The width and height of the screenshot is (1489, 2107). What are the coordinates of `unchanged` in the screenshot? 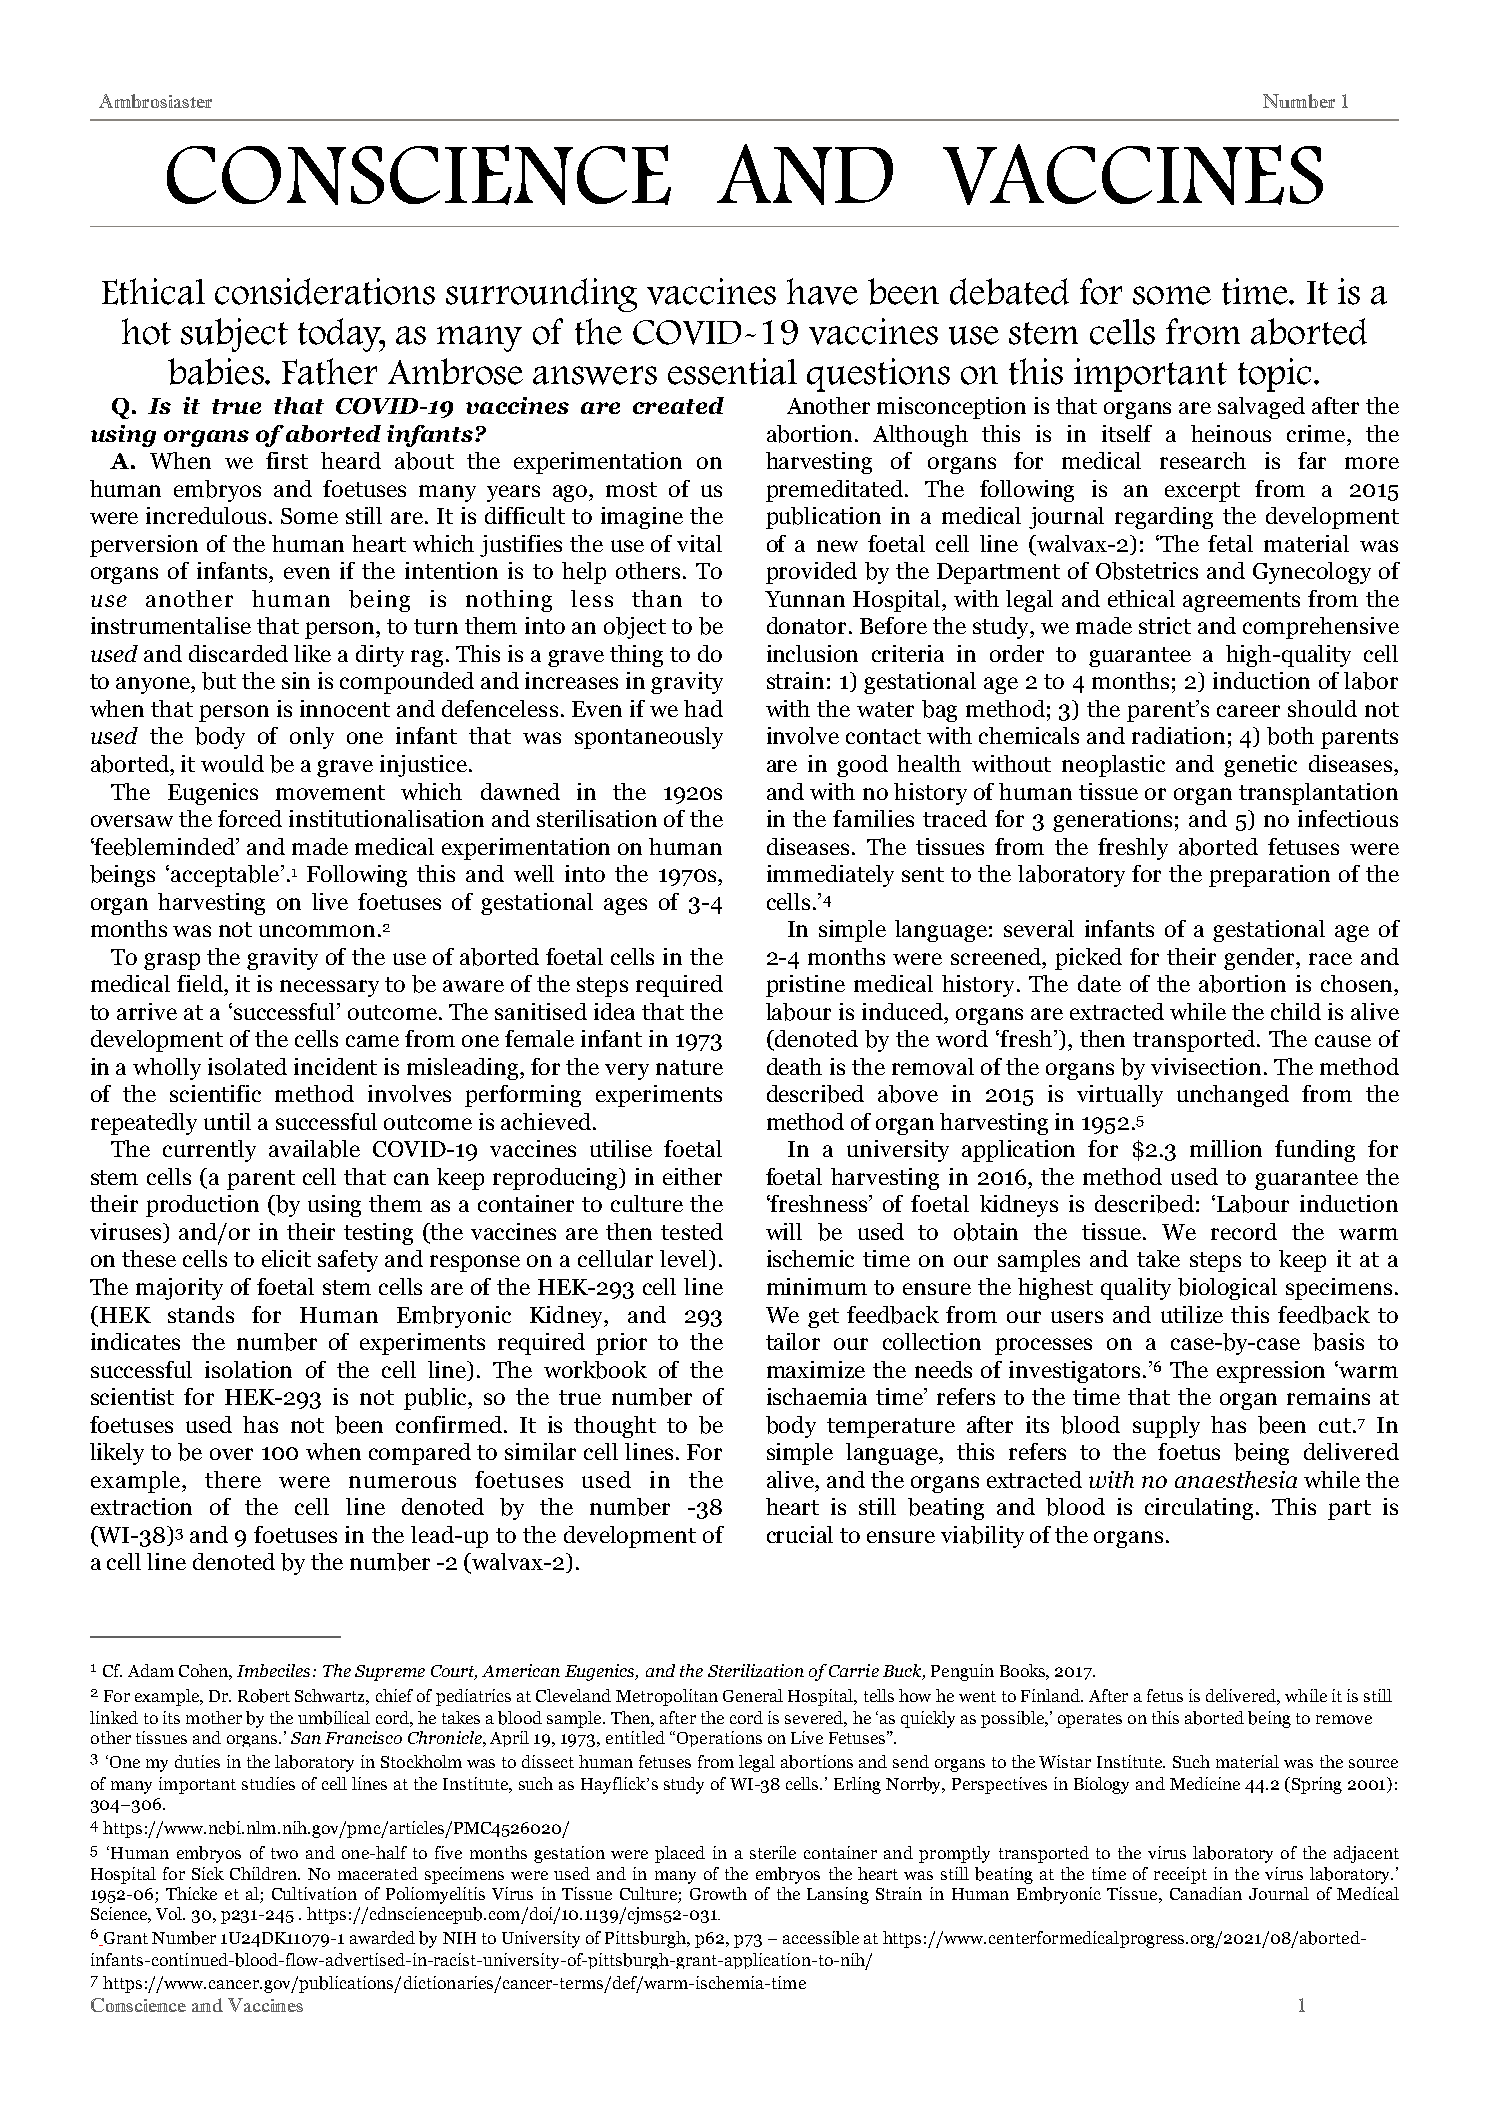 It's located at (1233, 1096).
